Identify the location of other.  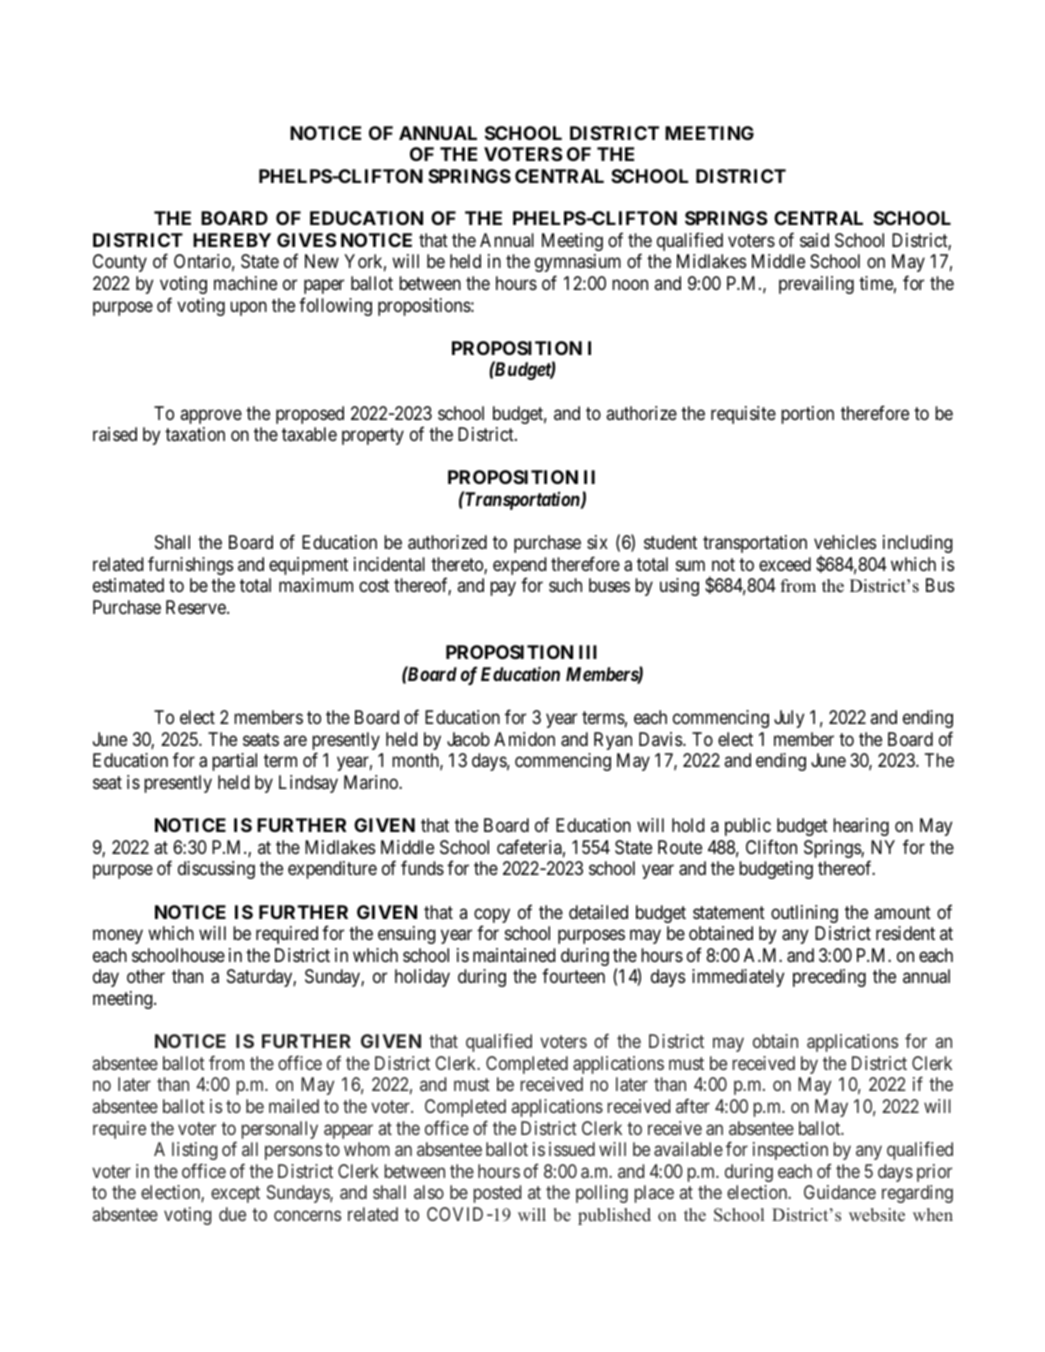
(146, 976).
